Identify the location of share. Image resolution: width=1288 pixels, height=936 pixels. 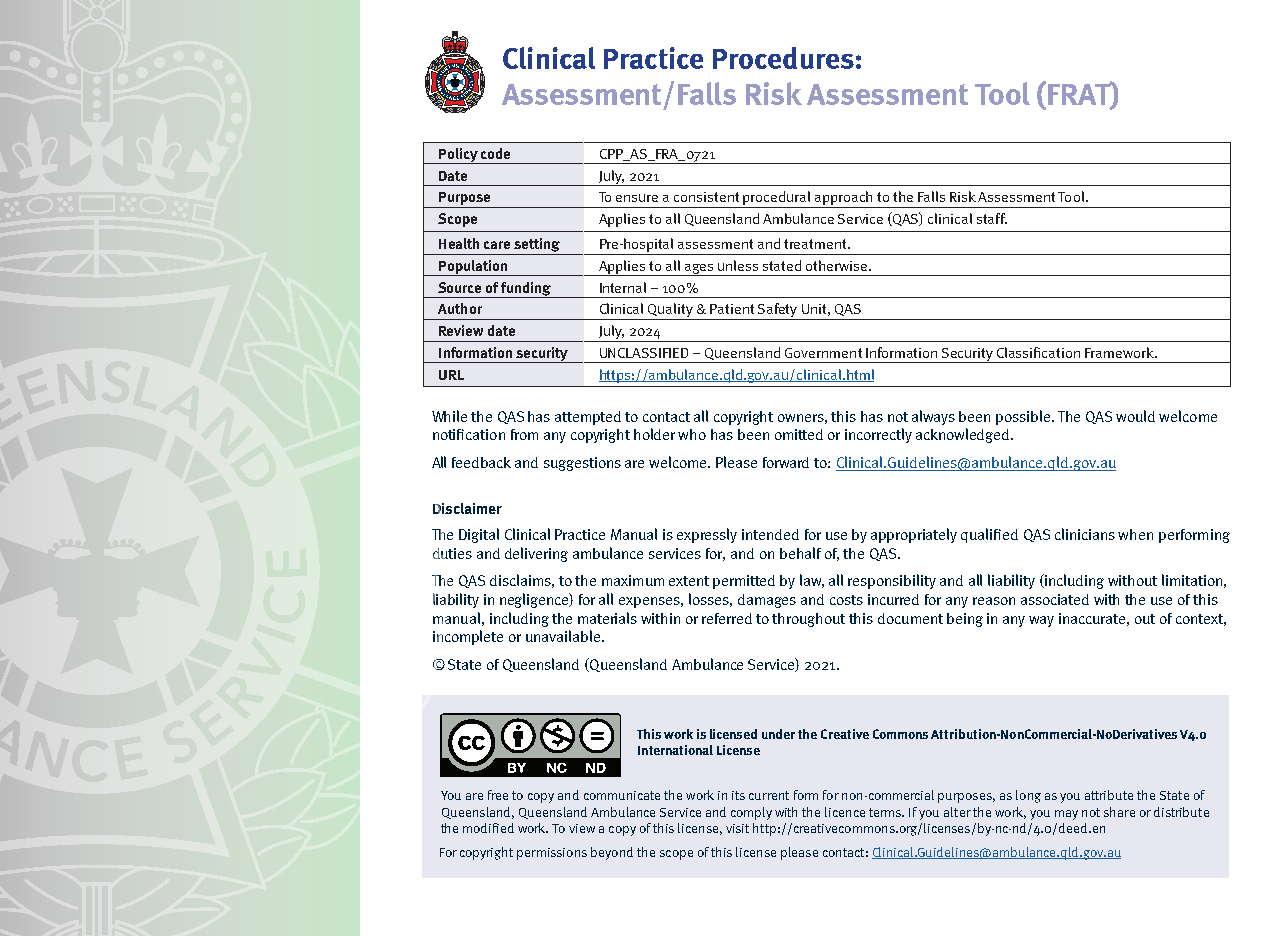
(1119, 812).
